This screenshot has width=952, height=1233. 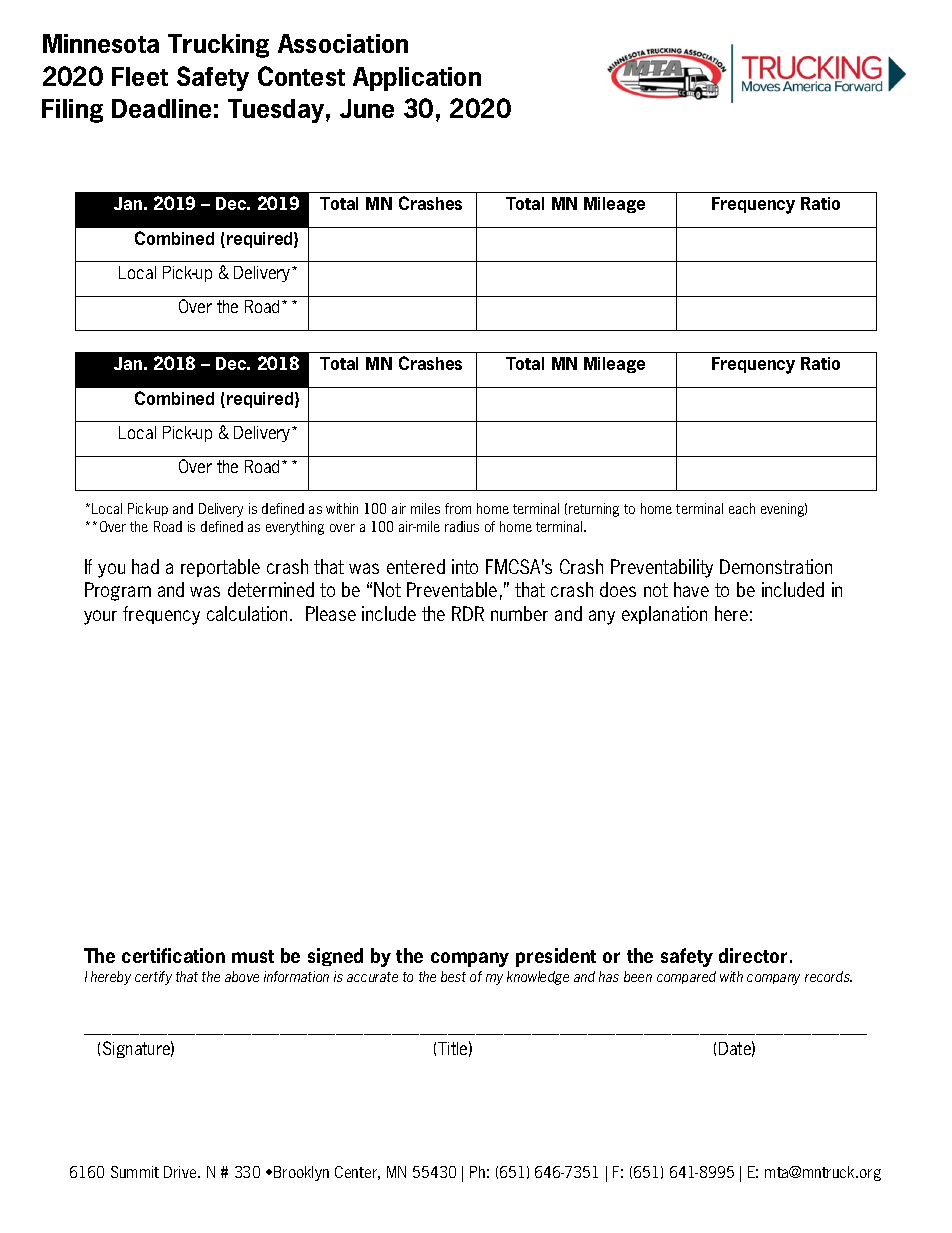 What do you see at coordinates (173, 955) in the screenshot?
I see `certification` at bounding box center [173, 955].
